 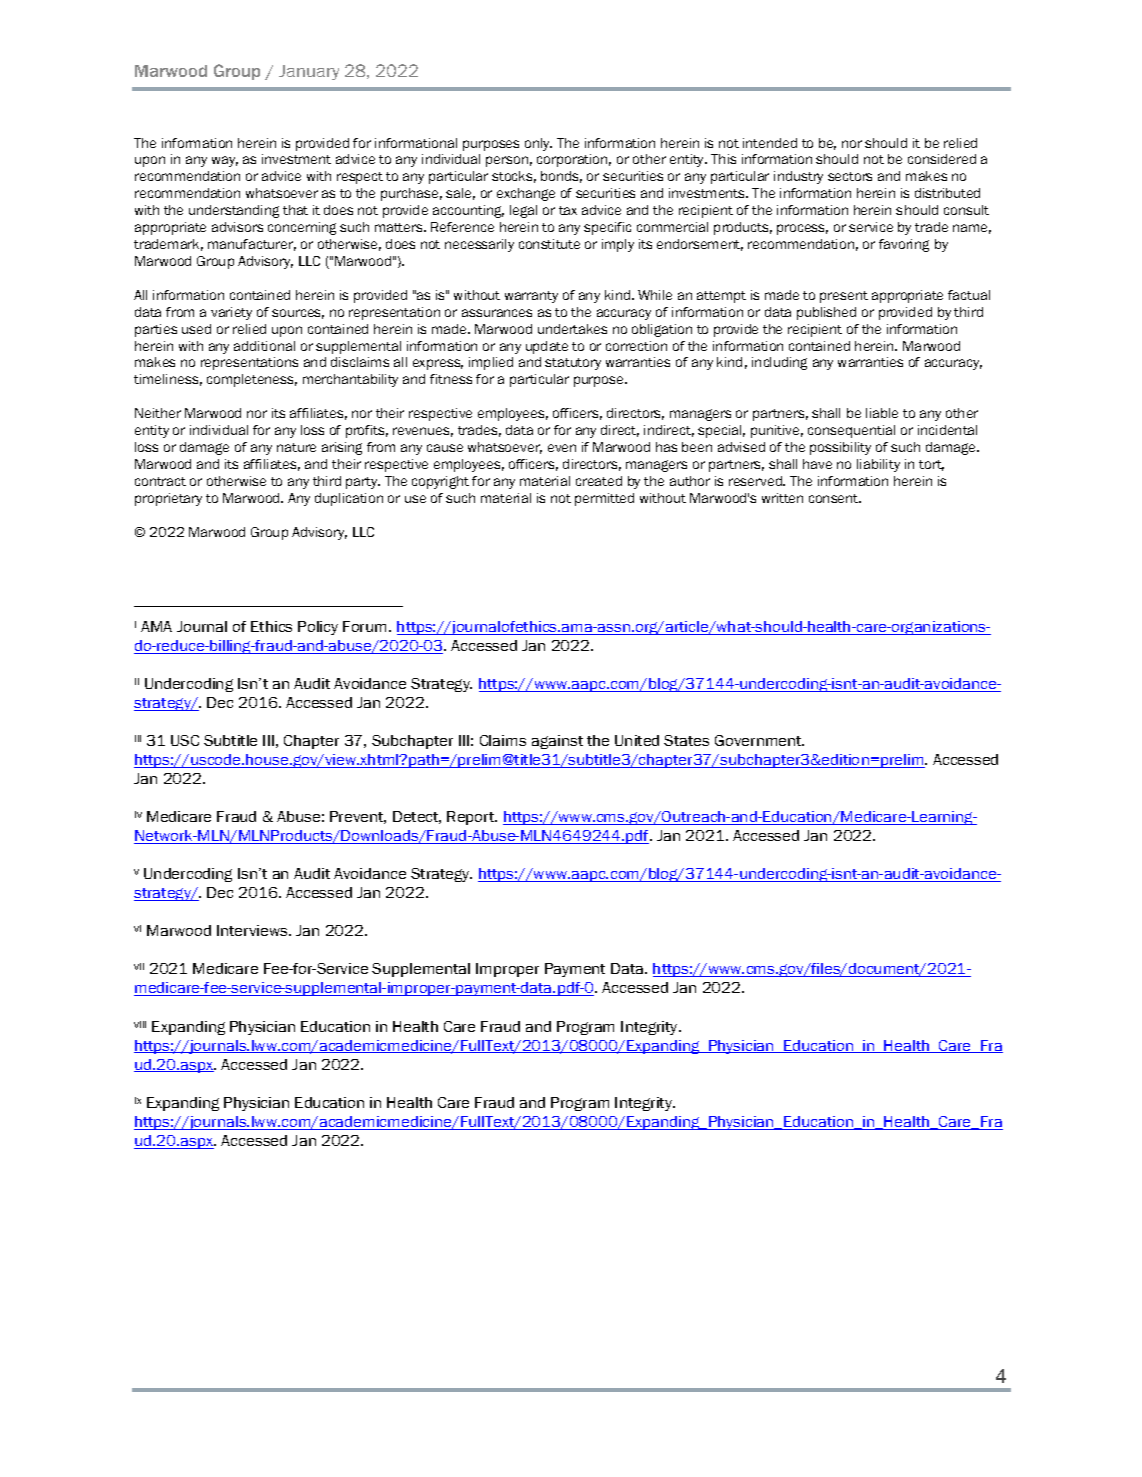 What do you see at coordinates (835, 498) in the image?
I see `consent` at bounding box center [835, 498].
